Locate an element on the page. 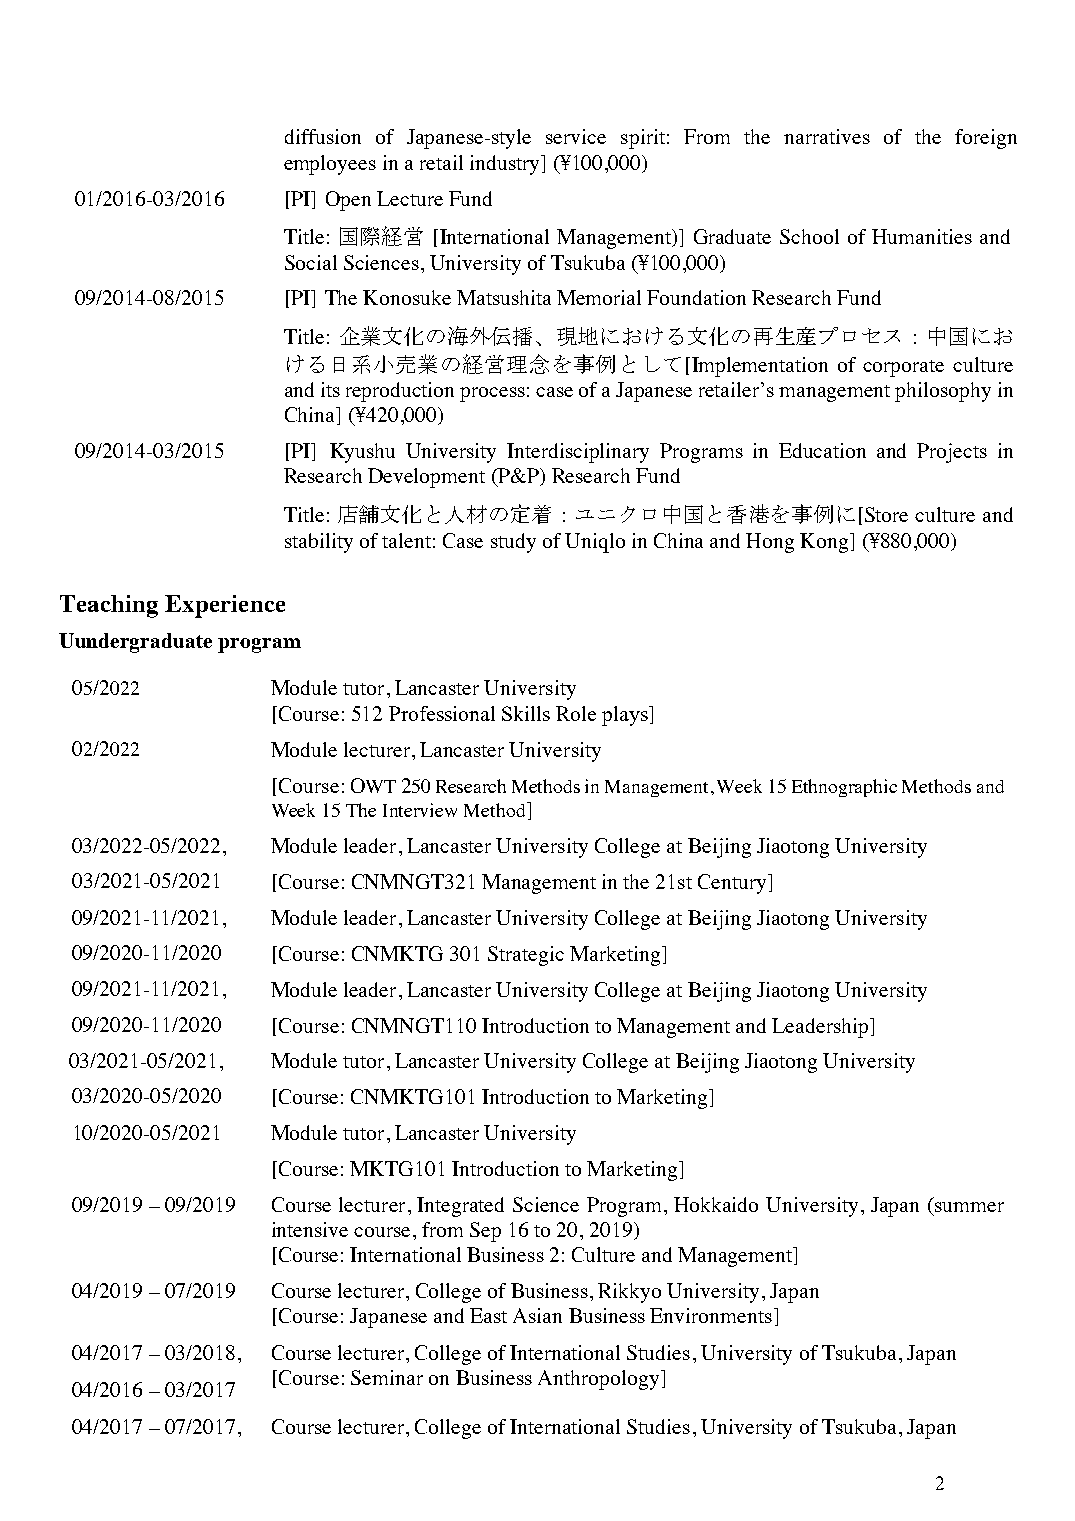 Image resolution: width=1075 pixels, height=1521 pixels. industry is located at coordinates (506, 165).
